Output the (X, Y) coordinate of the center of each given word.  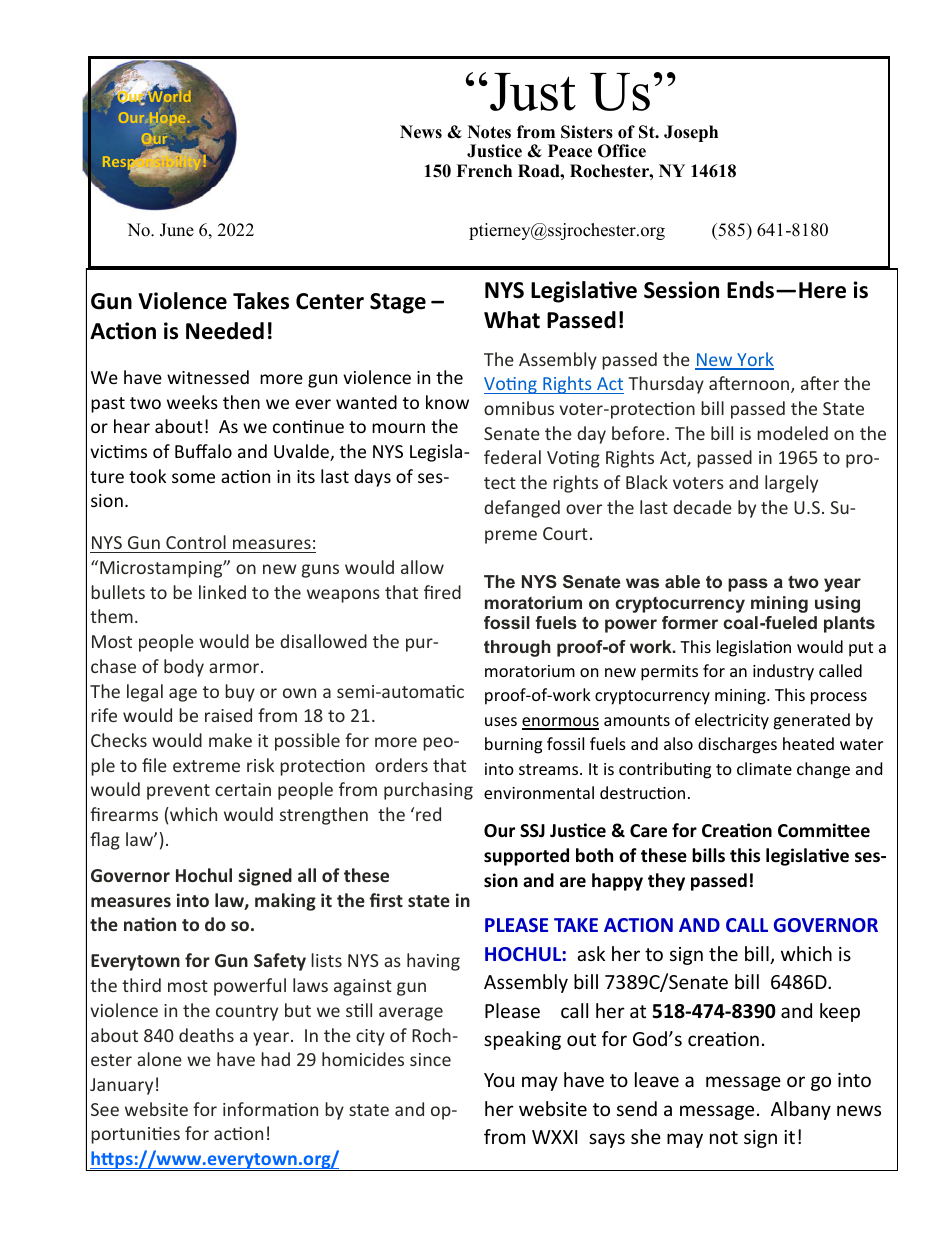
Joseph (691, 133)
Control (196, 542)
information (270, 1109)
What (512, 320)
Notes (489, 132)
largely (791, 484)
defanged (522, 509)
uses (501, 721)
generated (811, 721)
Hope (166, 119)
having (433, 962)
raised (228, 715)
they (666, 882)
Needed (225, 331)
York (754, 360)
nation (150, 924)
